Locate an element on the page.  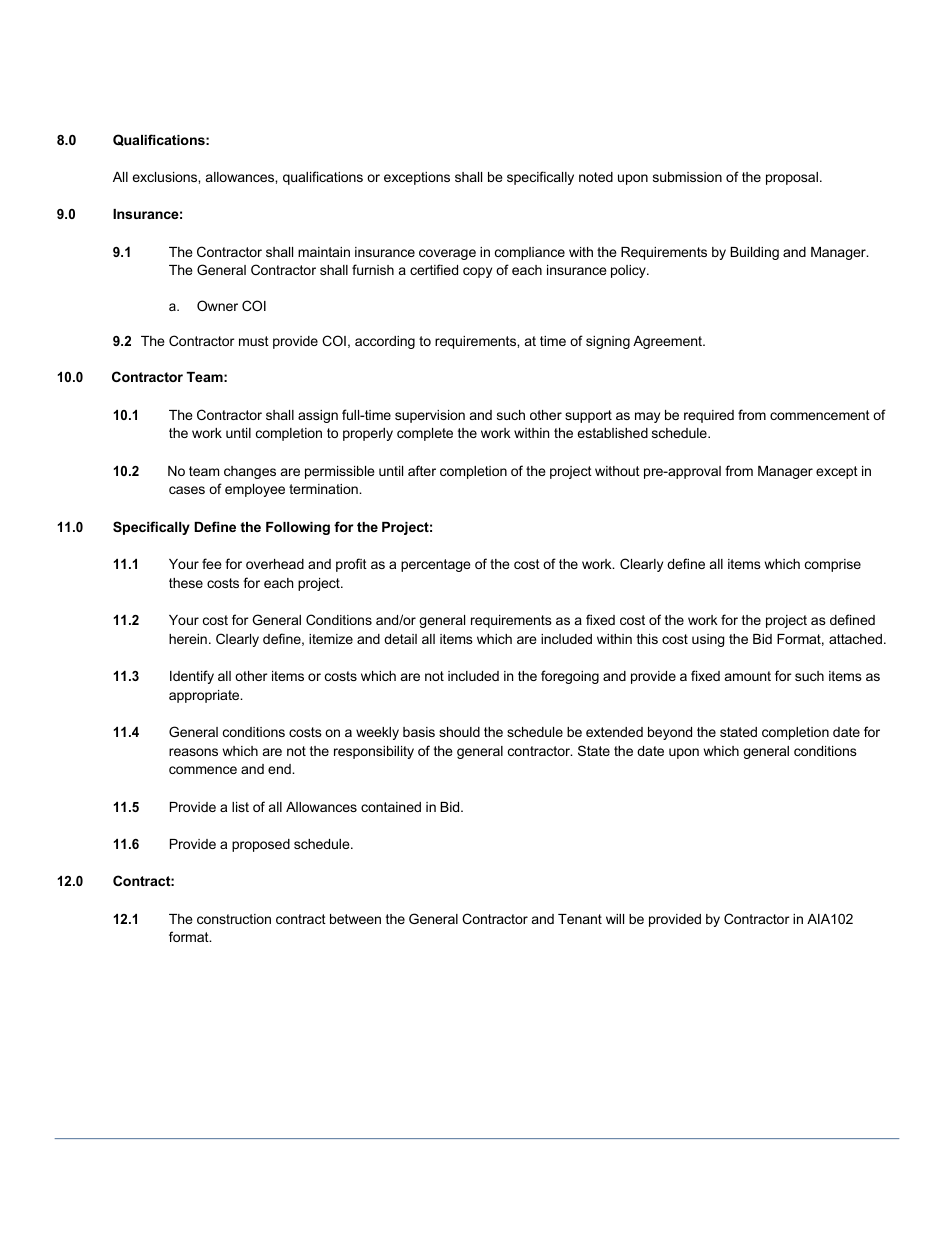
maintain is located at coordinates (324, 252).
